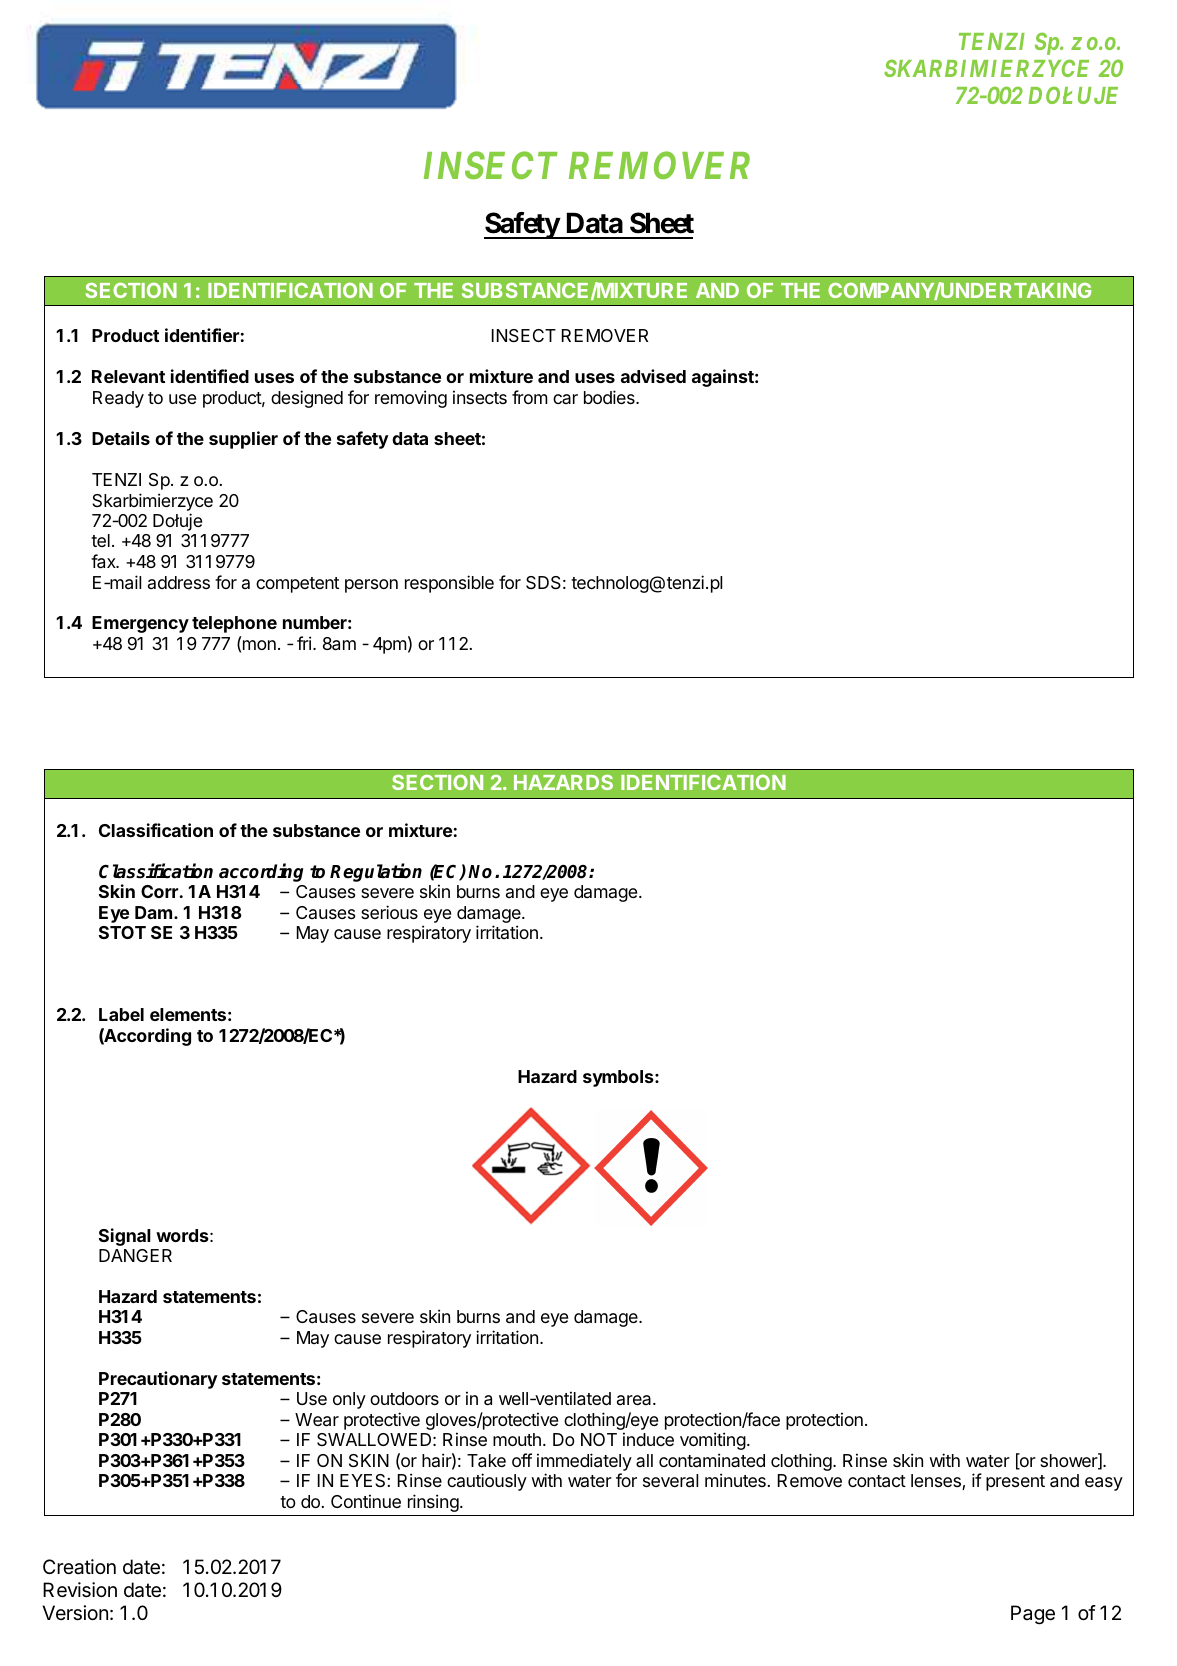 The height and width of the screenshot is (1666, 1177). I want to click on lenses, so click(937, 1482).
